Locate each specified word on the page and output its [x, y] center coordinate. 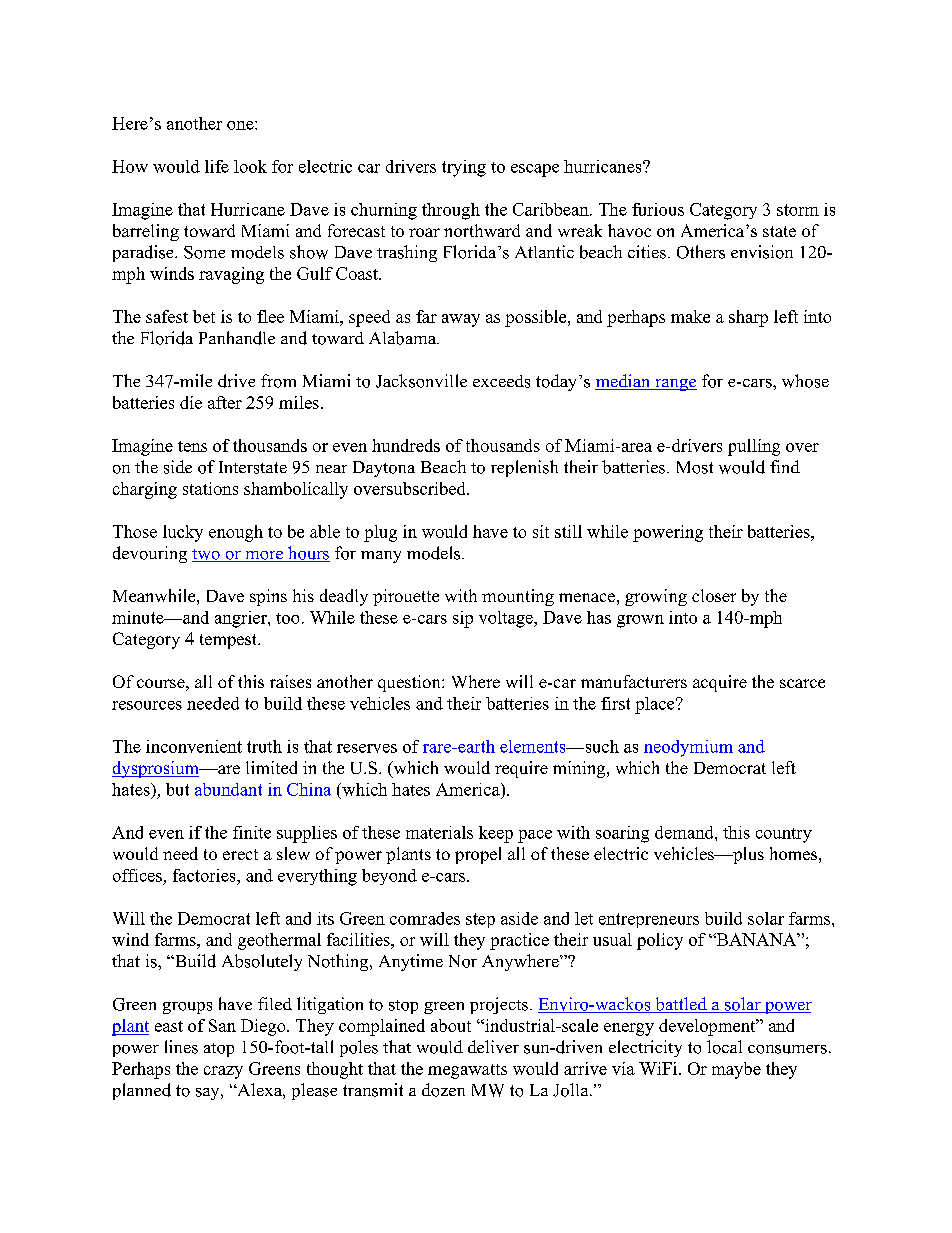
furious [658, 209]
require [521, 769]
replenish [524, 468]
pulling [754, 447]
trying [464, 168]
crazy [223, 1072]
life [217, 166]
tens [192, 446]
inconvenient [194, 746]
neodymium [688, 748]
